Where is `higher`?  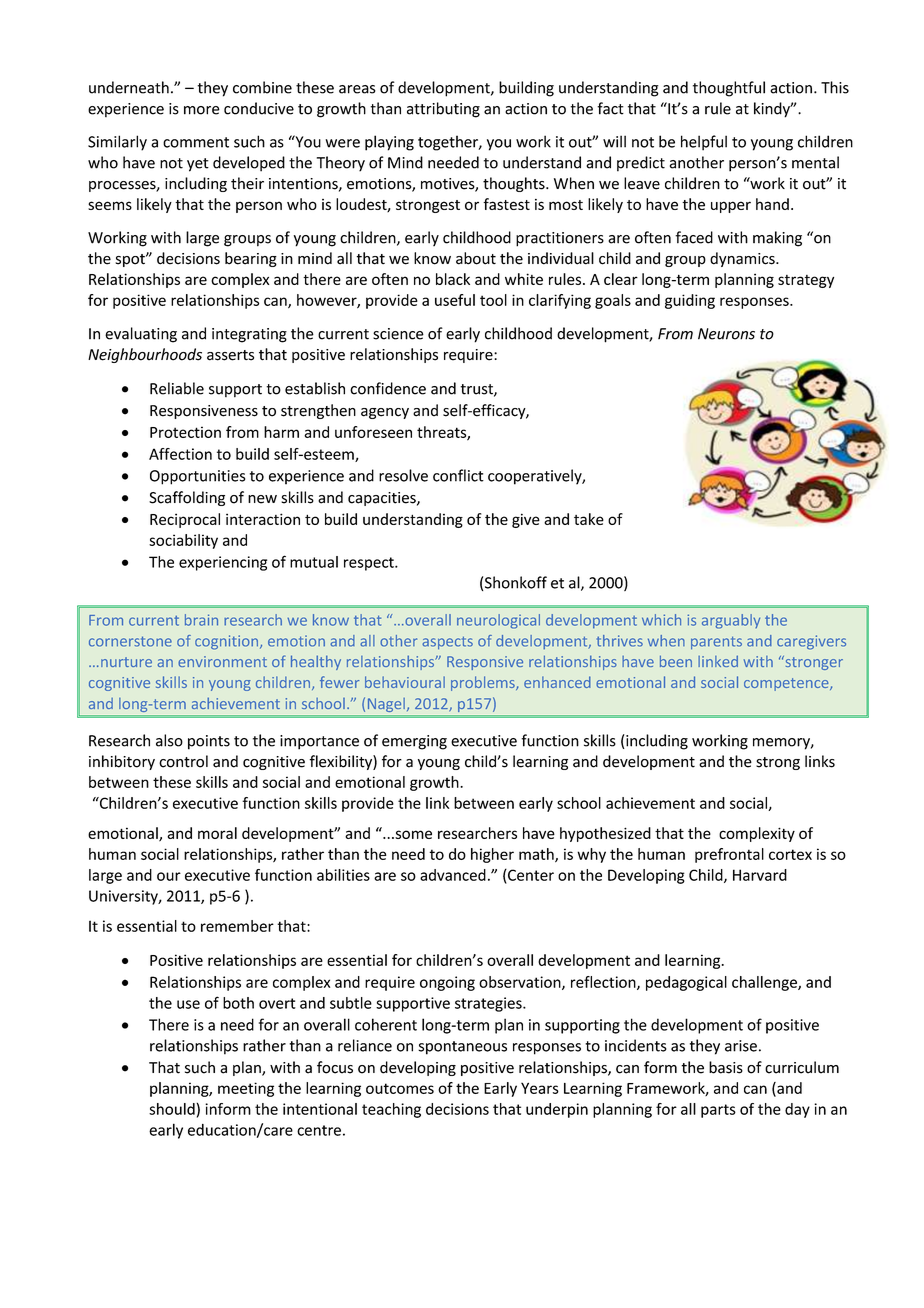
higher is located at coordinates (492, 855).
